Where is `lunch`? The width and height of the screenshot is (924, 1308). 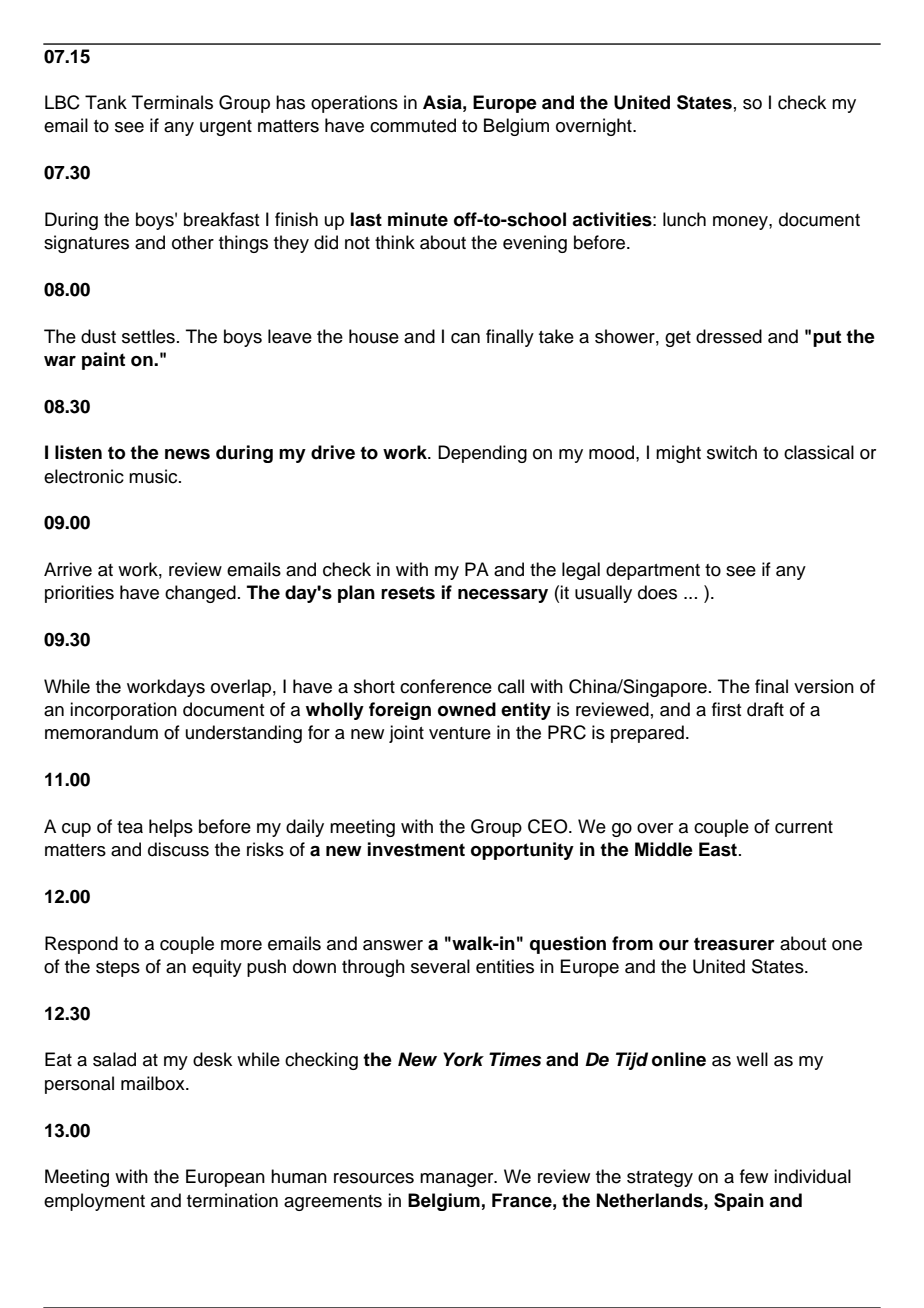
lunch is located at coordinates (684, 219).
